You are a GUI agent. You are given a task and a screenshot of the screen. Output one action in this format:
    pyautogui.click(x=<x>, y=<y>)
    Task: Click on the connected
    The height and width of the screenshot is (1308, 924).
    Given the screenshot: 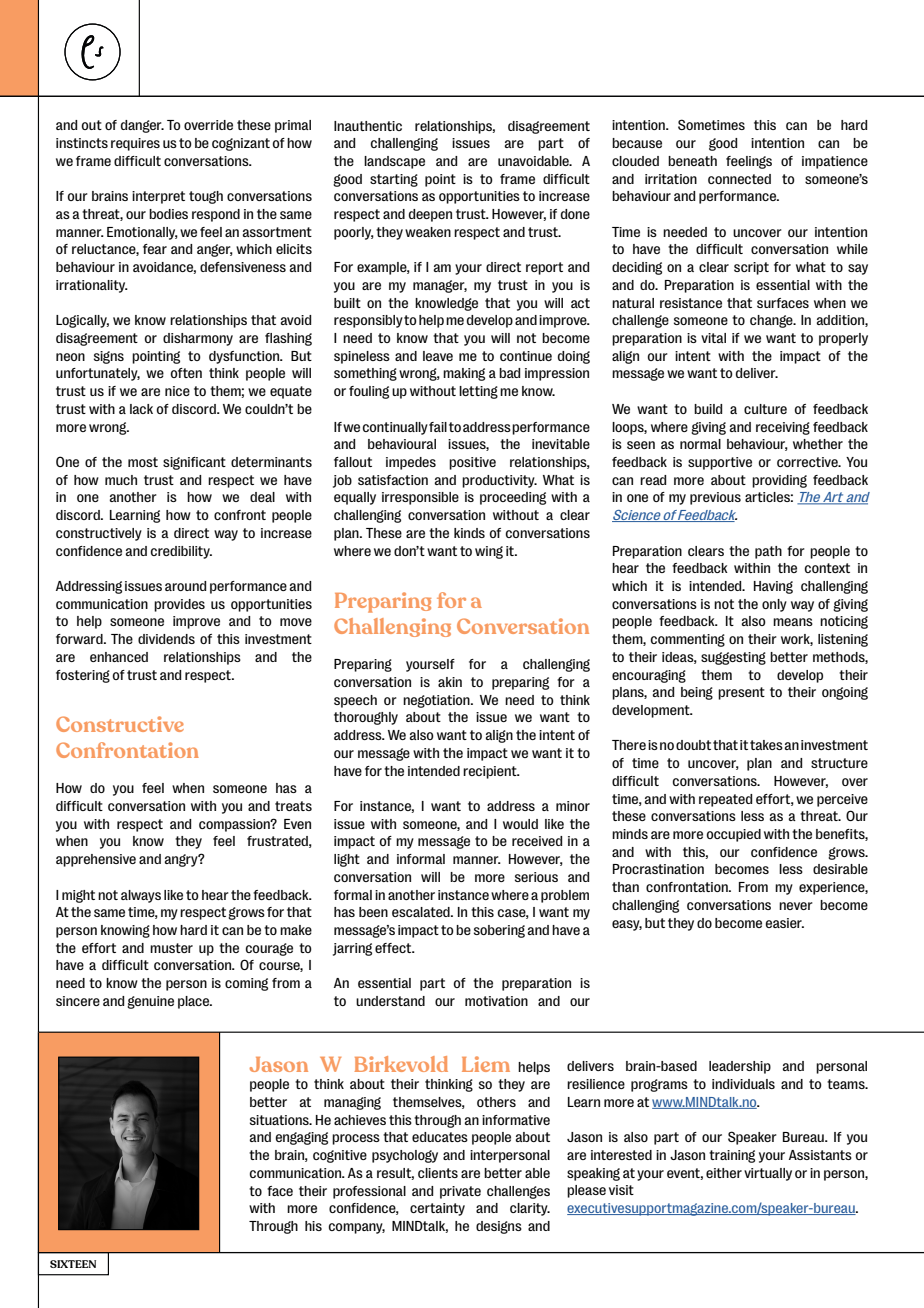 What is the action you would take?
    pyautogui.click(x=739, y=179)
